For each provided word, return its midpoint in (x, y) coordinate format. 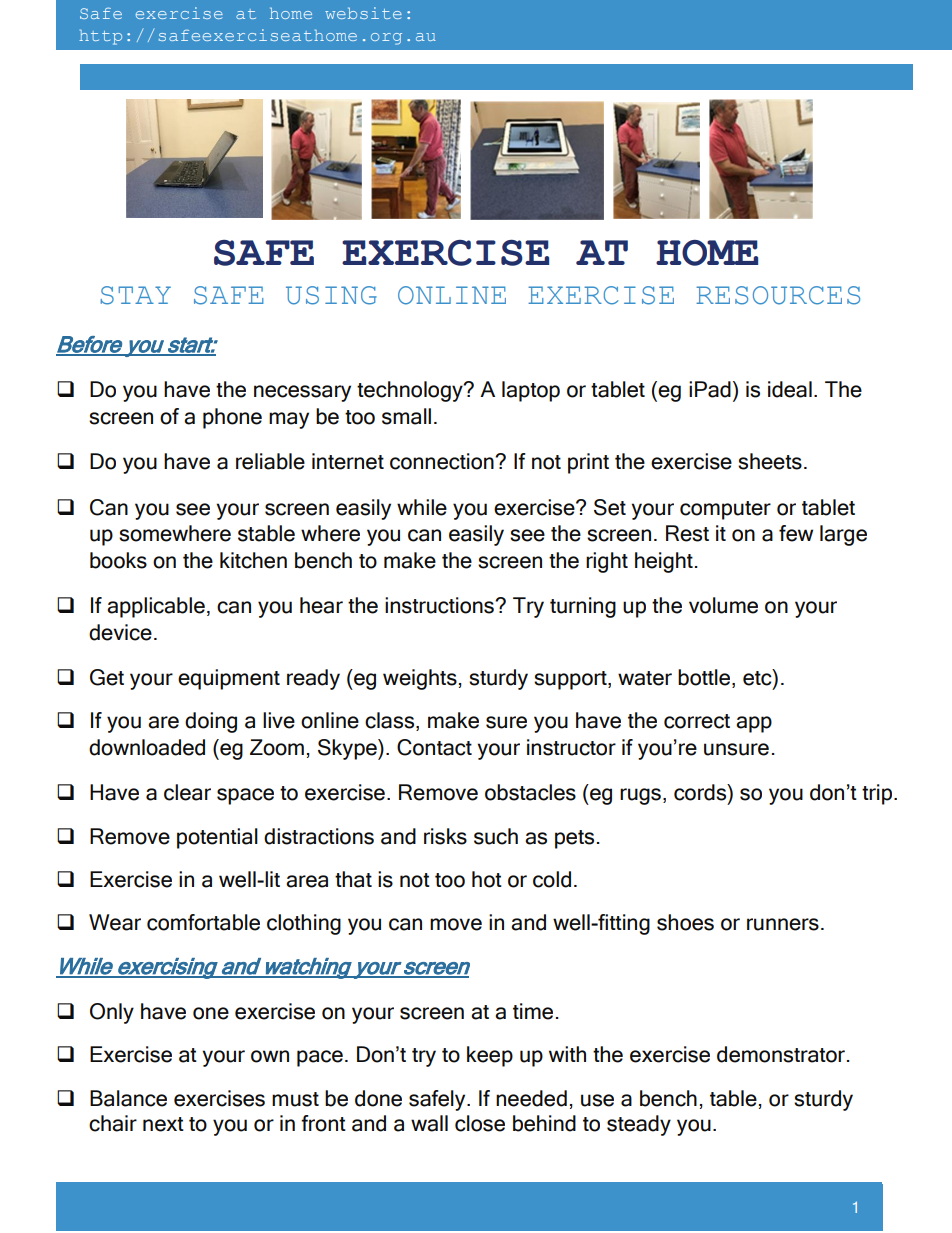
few (796, 533)
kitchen (253, 560)
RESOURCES (778, 295)
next (163, 1124)
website (363, 13)
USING (331, 295)
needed (531, 1098)
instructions (440, 605)
